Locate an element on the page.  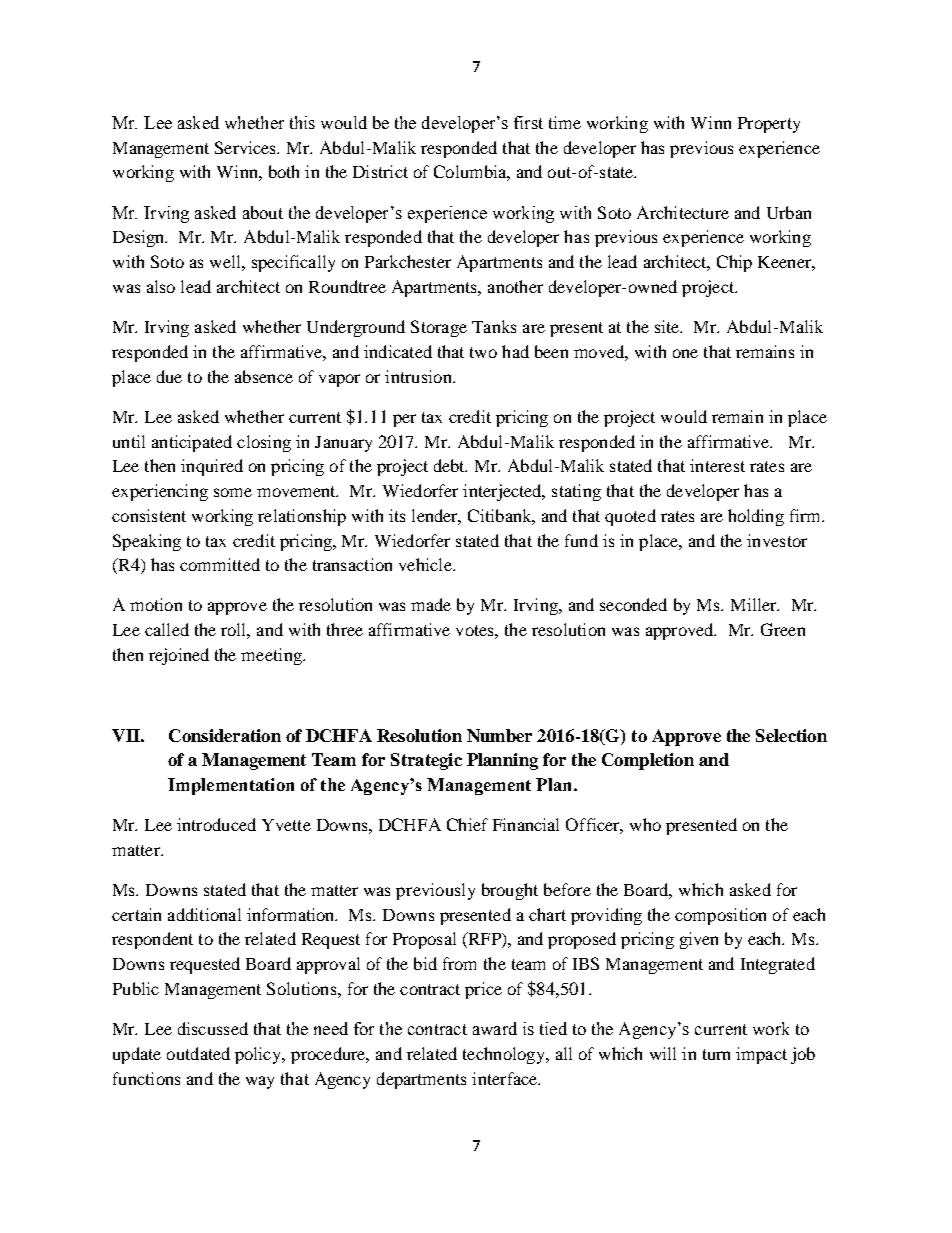
anticipated is located at coordinates (192, 443).
